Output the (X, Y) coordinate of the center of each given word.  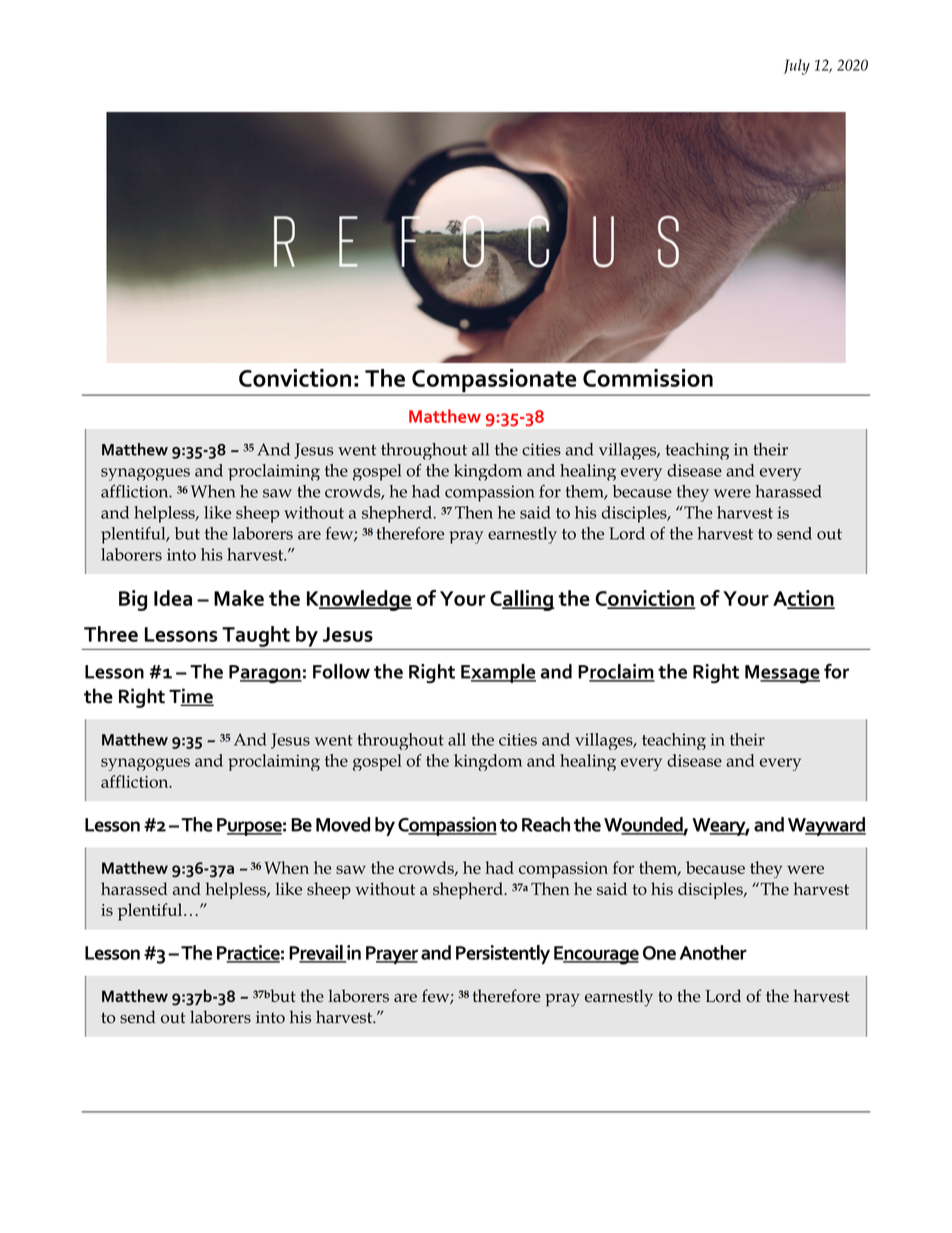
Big (133, 600)
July (797, 67)
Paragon (265, 674)
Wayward (827, 826)
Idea (173, 598)
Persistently (503, 954)
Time (191, 697)
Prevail (317, 953)
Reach (546, 824)
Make (239, 598)
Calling (522, 600)
